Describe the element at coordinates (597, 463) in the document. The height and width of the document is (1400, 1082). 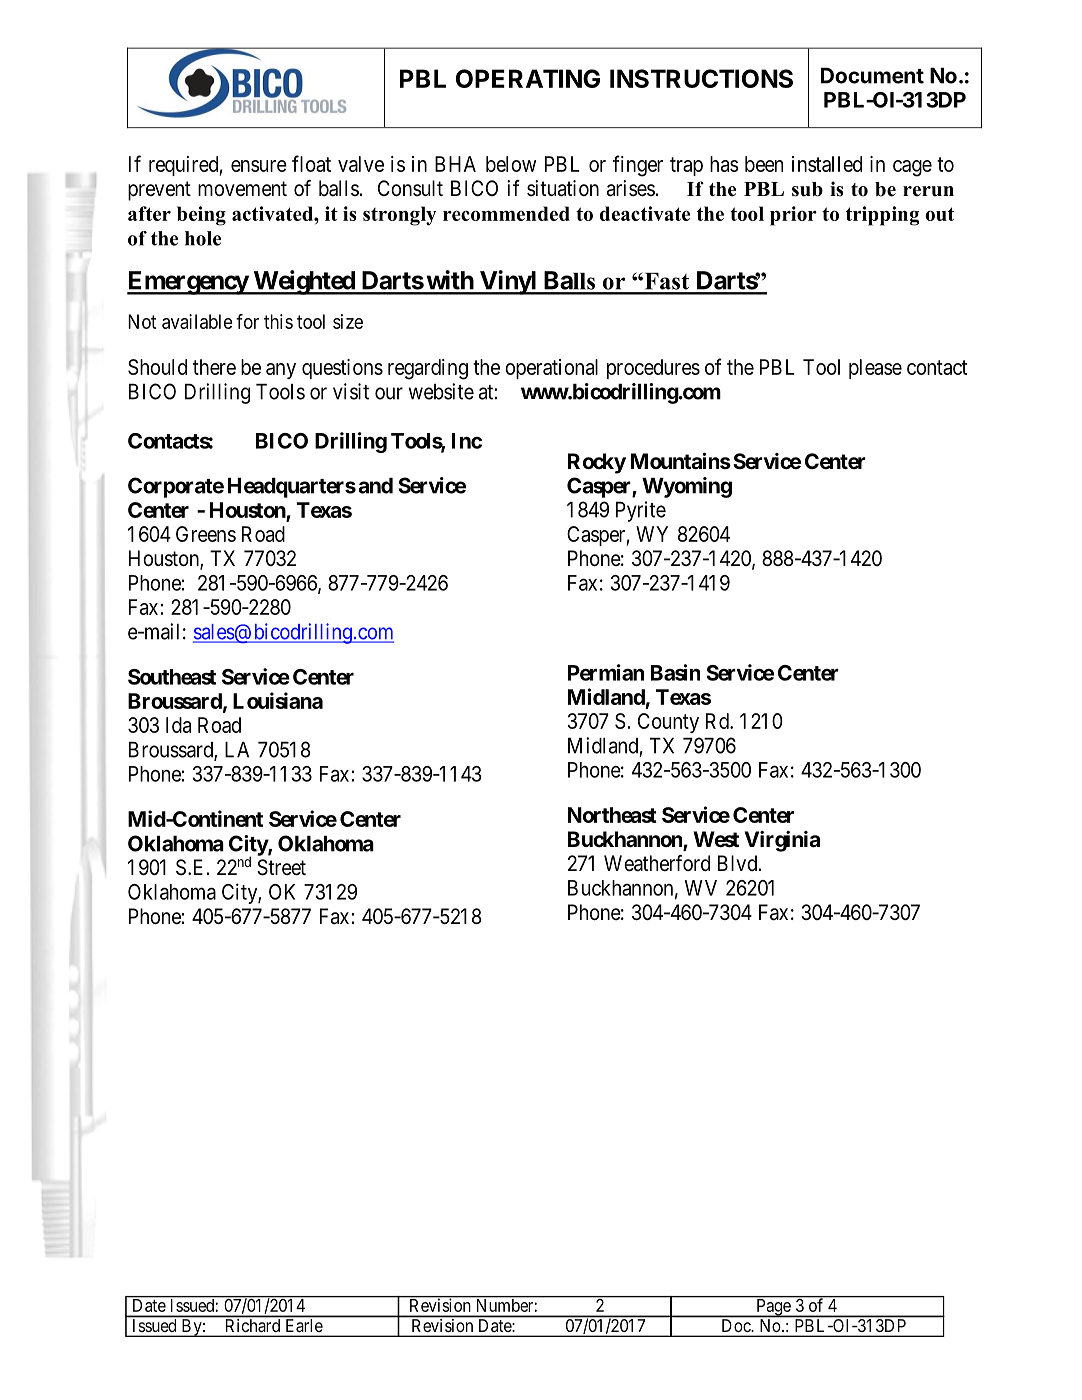
I see `Rocky` at that location.
